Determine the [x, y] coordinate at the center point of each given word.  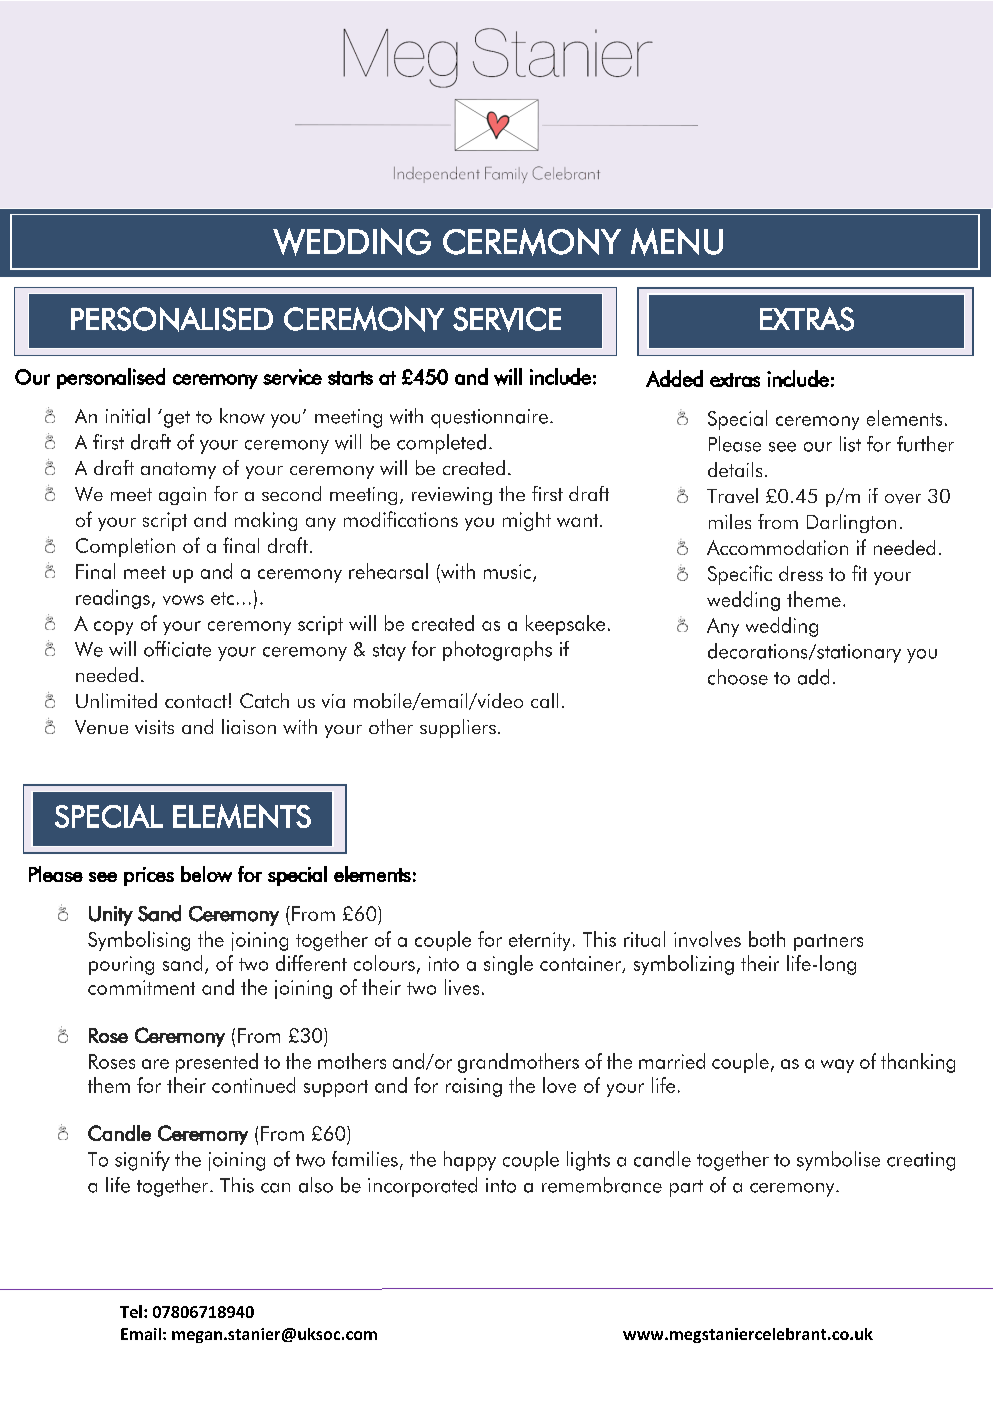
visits [154, 727]
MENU [677, 242]
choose [738, 677]
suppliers [458, 728]
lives [462, 987]
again [182, 496]
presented [217, 1063]
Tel [131, 1311]
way [837, 1066]
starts [350, 378]
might [527, 521]
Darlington [851, 523]
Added [674, 378]
